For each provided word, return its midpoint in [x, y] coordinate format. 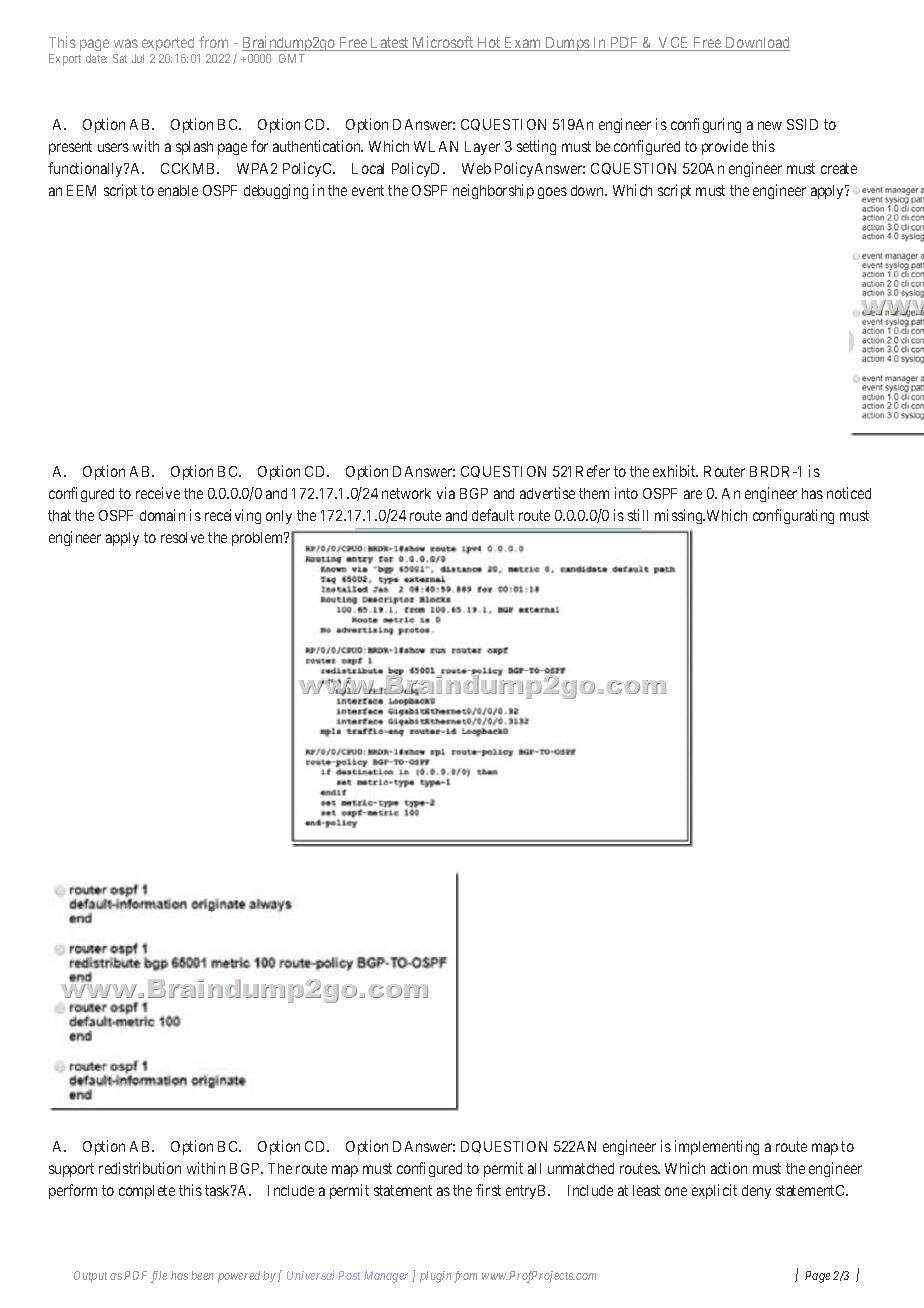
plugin [435, 1277]
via [446, 493]
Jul [138, 58]
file [159, 1277]
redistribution [140, 1168]
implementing [717, 1147]
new [770, 125]
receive [158, 493]
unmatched [581, 1168]
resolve [182, 537]
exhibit [675, 471]
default [493, 515]
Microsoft [443, 43]
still [638, 515]
